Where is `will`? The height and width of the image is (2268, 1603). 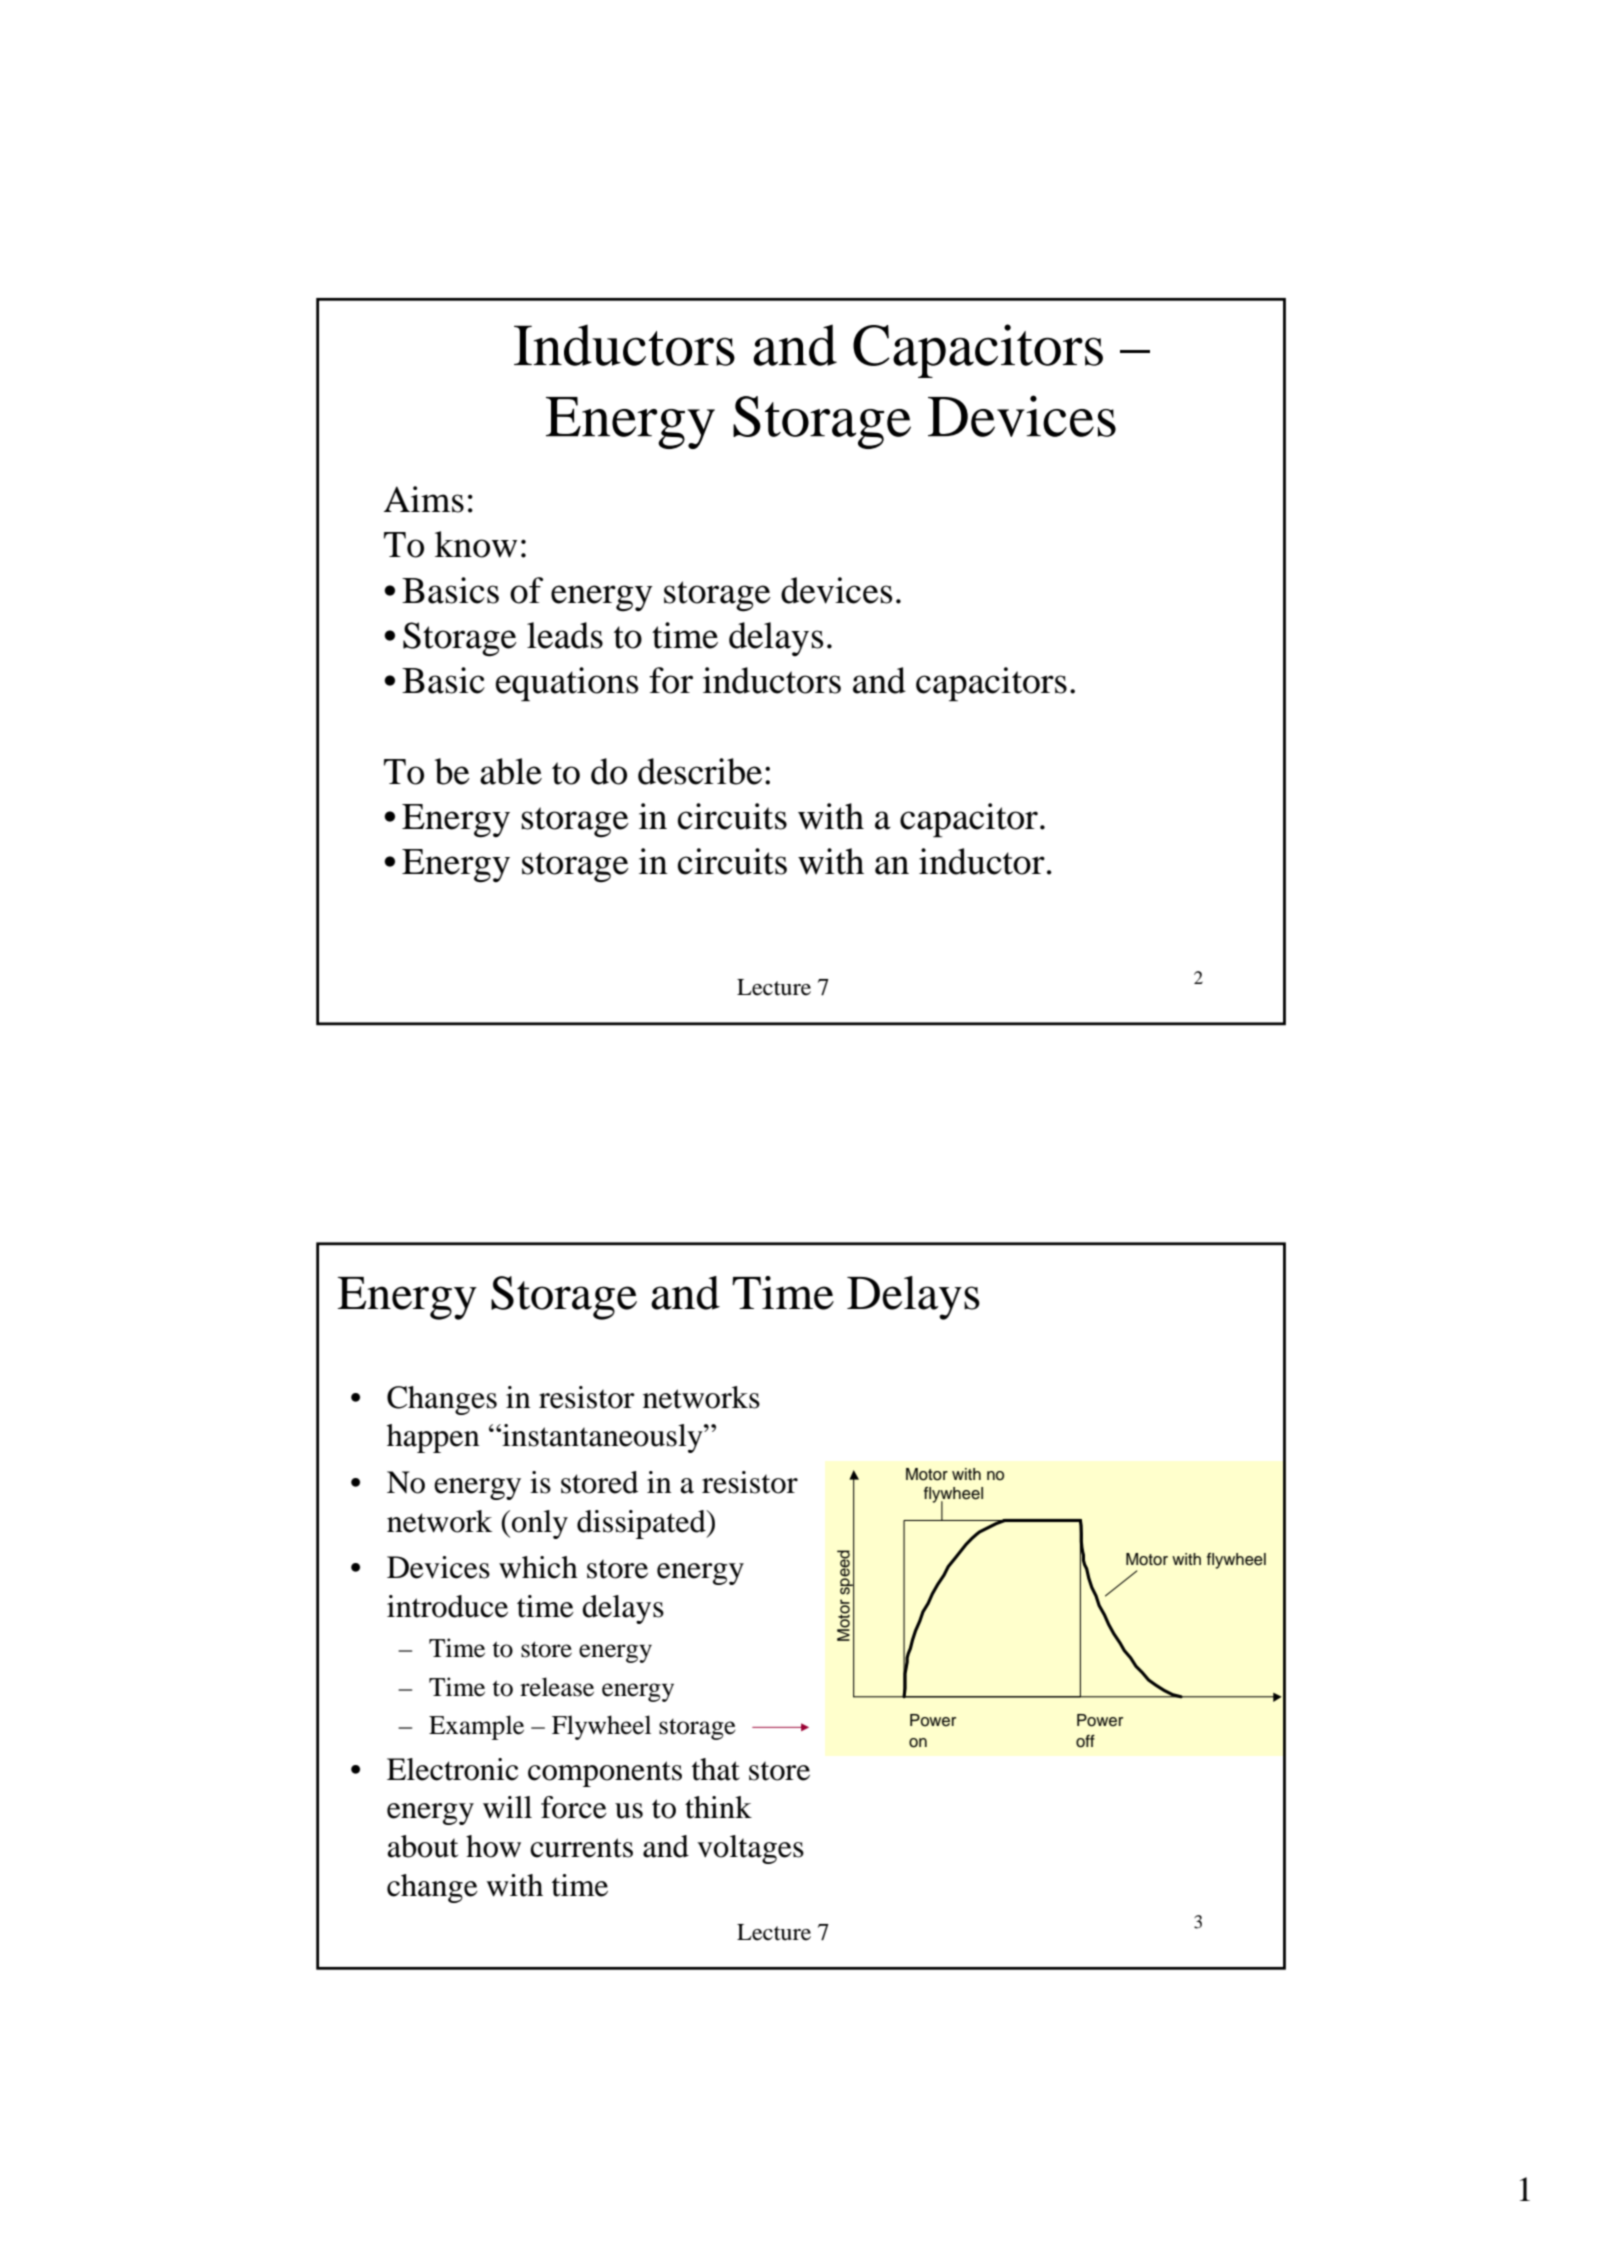 will is located at coordinates (507, 1807).
